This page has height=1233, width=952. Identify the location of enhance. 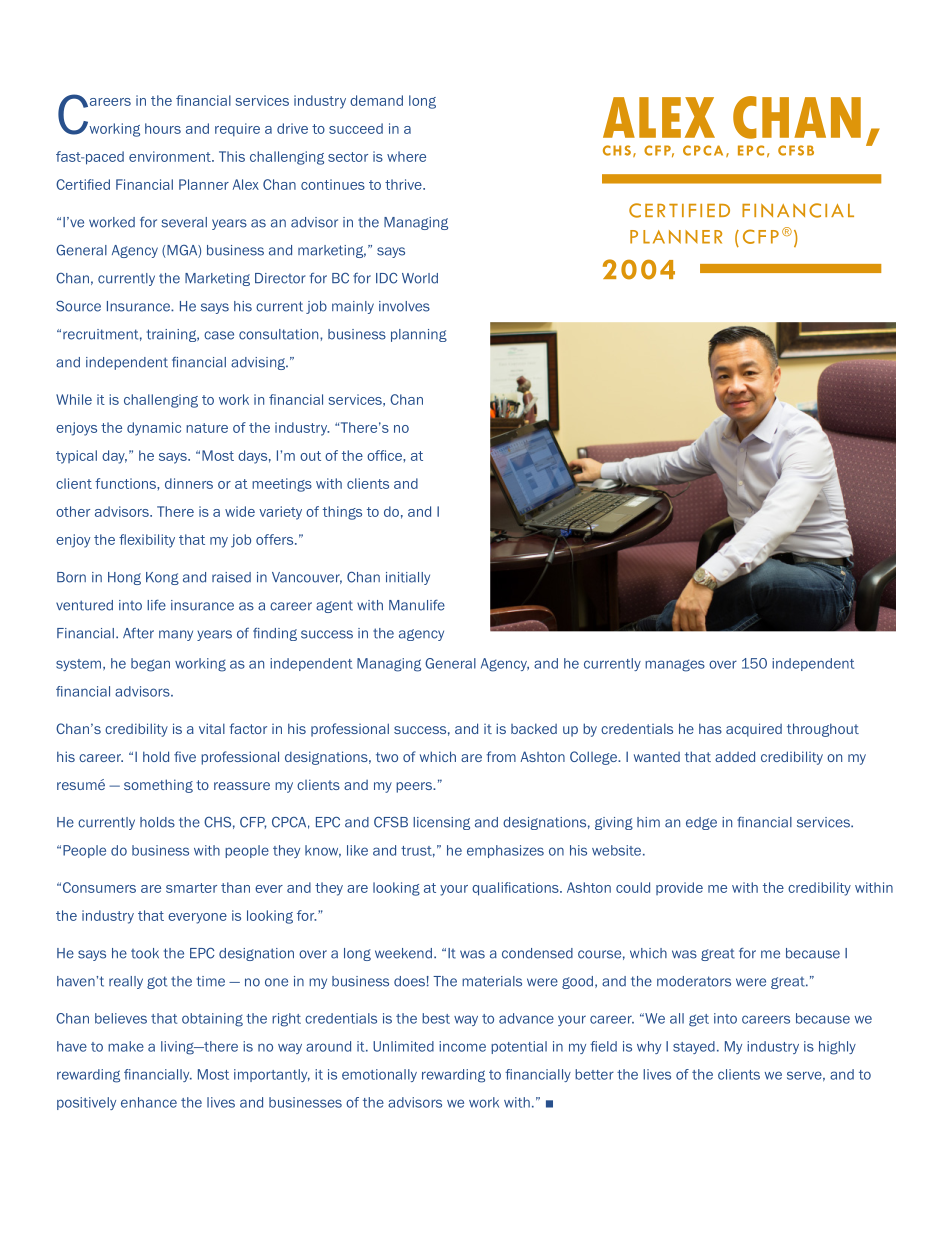
(149, 1102).
